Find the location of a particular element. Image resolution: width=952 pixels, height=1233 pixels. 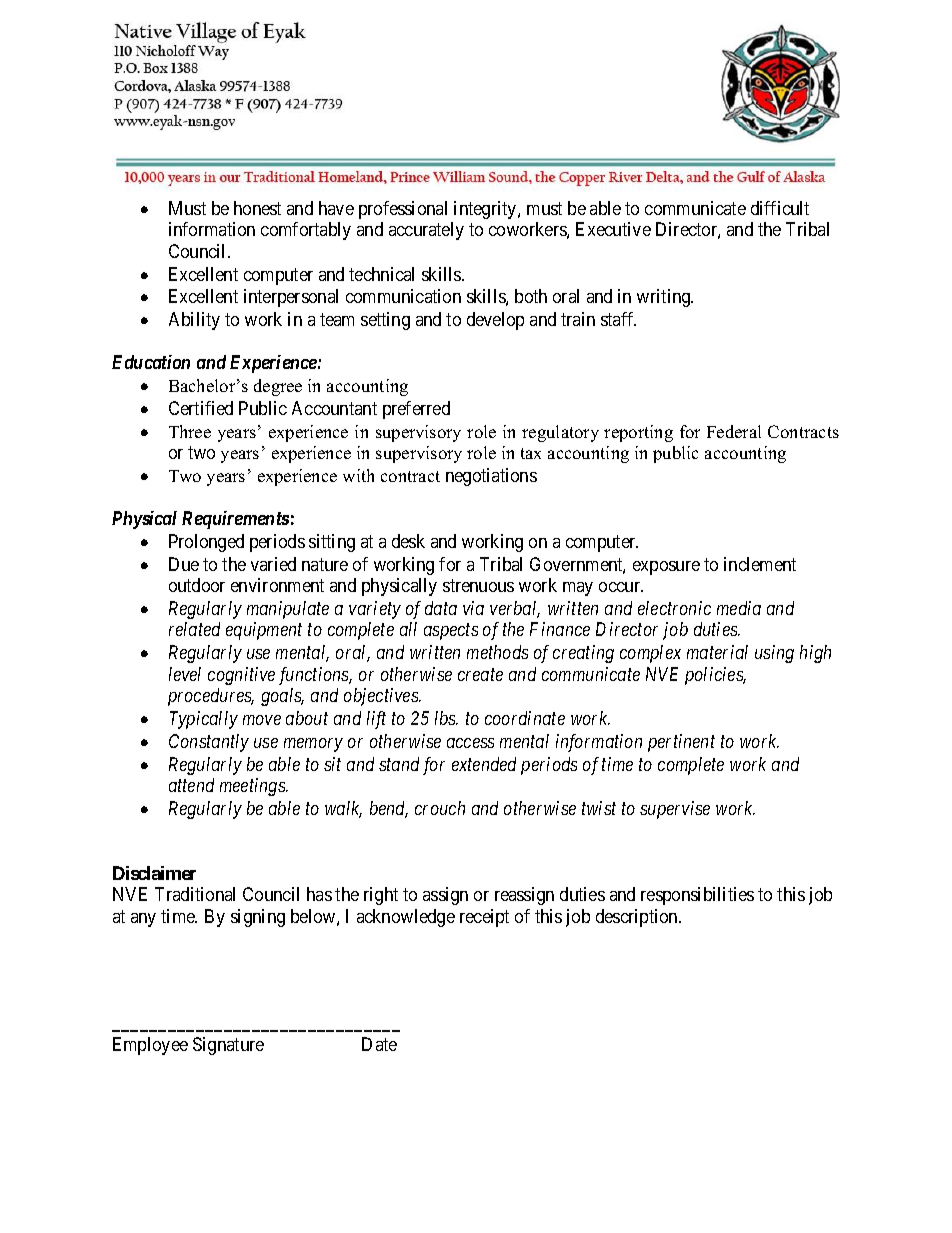

related is located at coordinates (194, 629).
